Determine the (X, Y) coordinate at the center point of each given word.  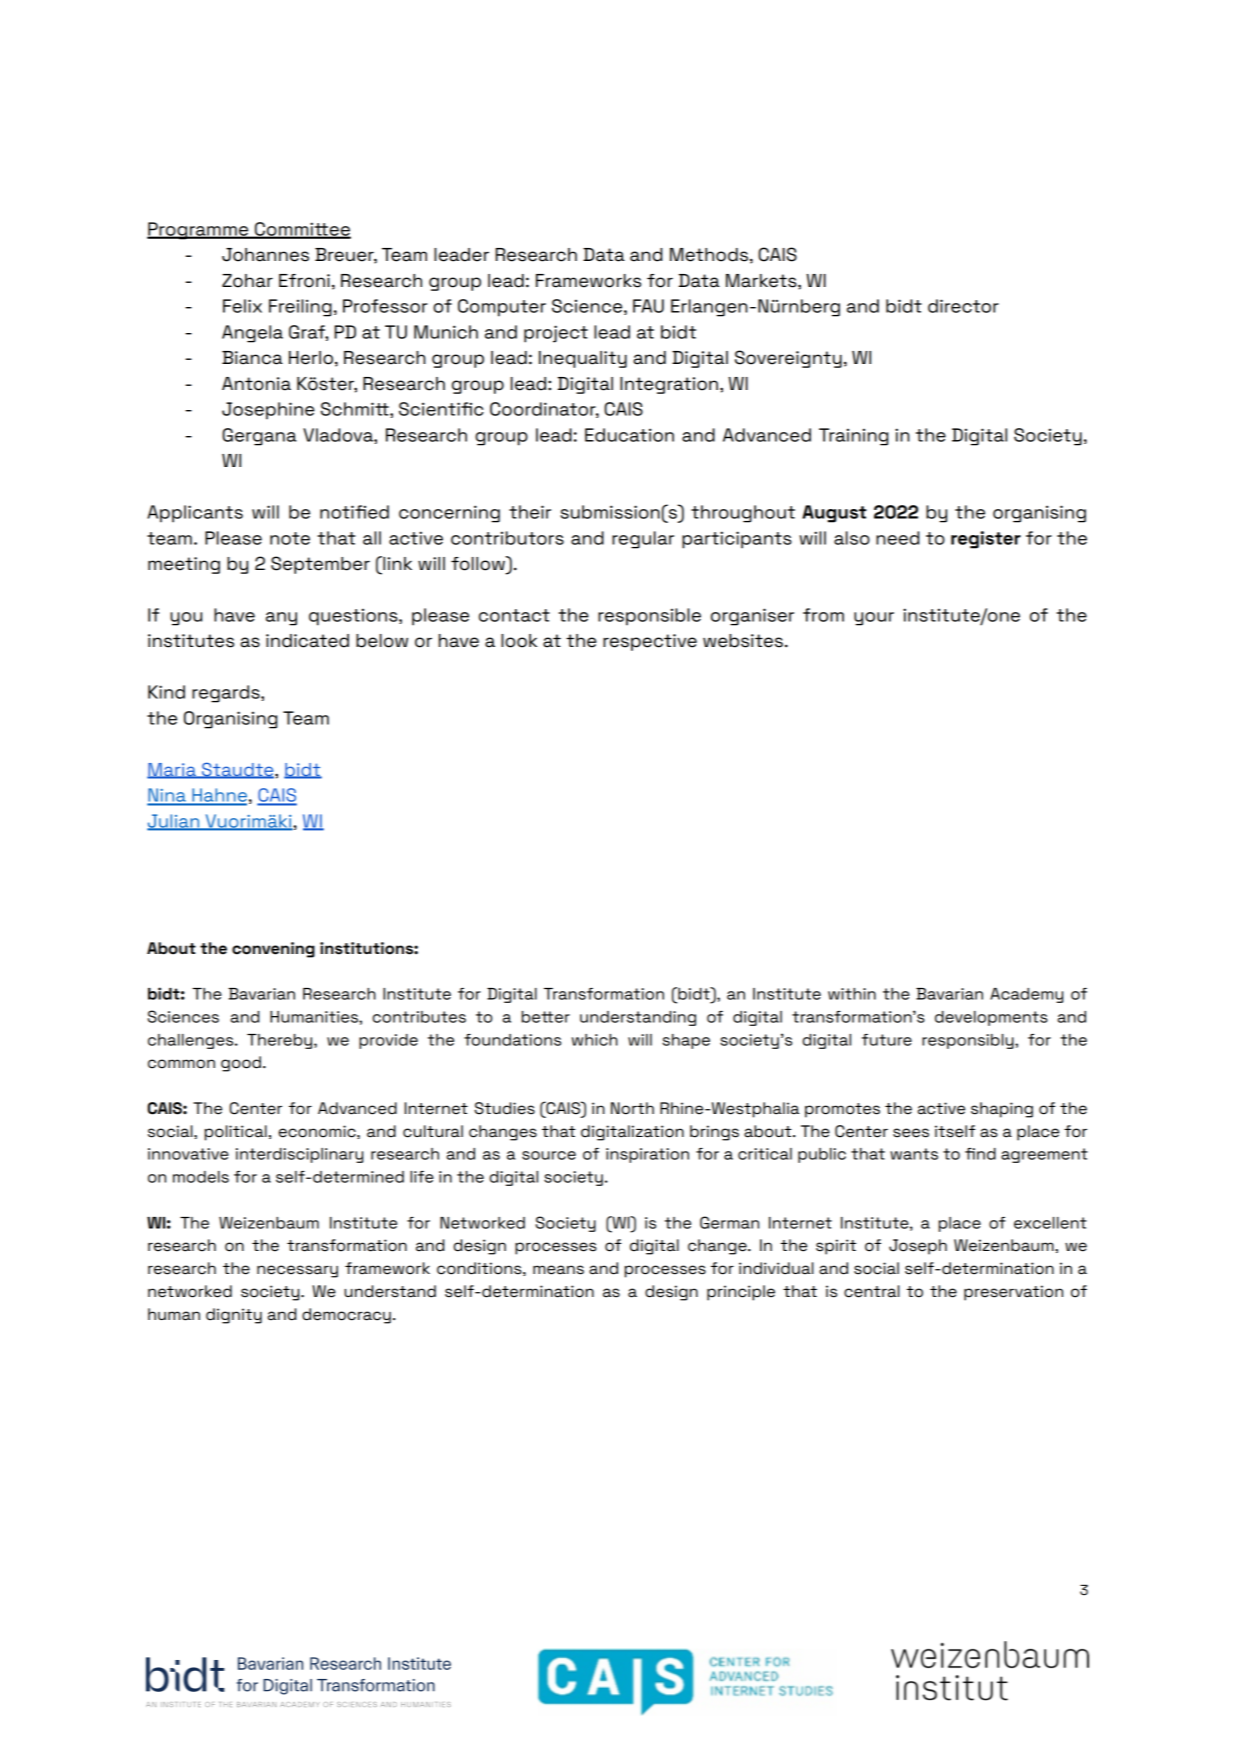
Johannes (265, 255)
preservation (1013, 1293)
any (281, 619)
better (546, 1017)
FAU (648, 306)
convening (273, 950)
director (963, 306)
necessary (297, 1271)
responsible (649, 617)
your (874, 619)
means (558, 1270)
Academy (1026, 995)
